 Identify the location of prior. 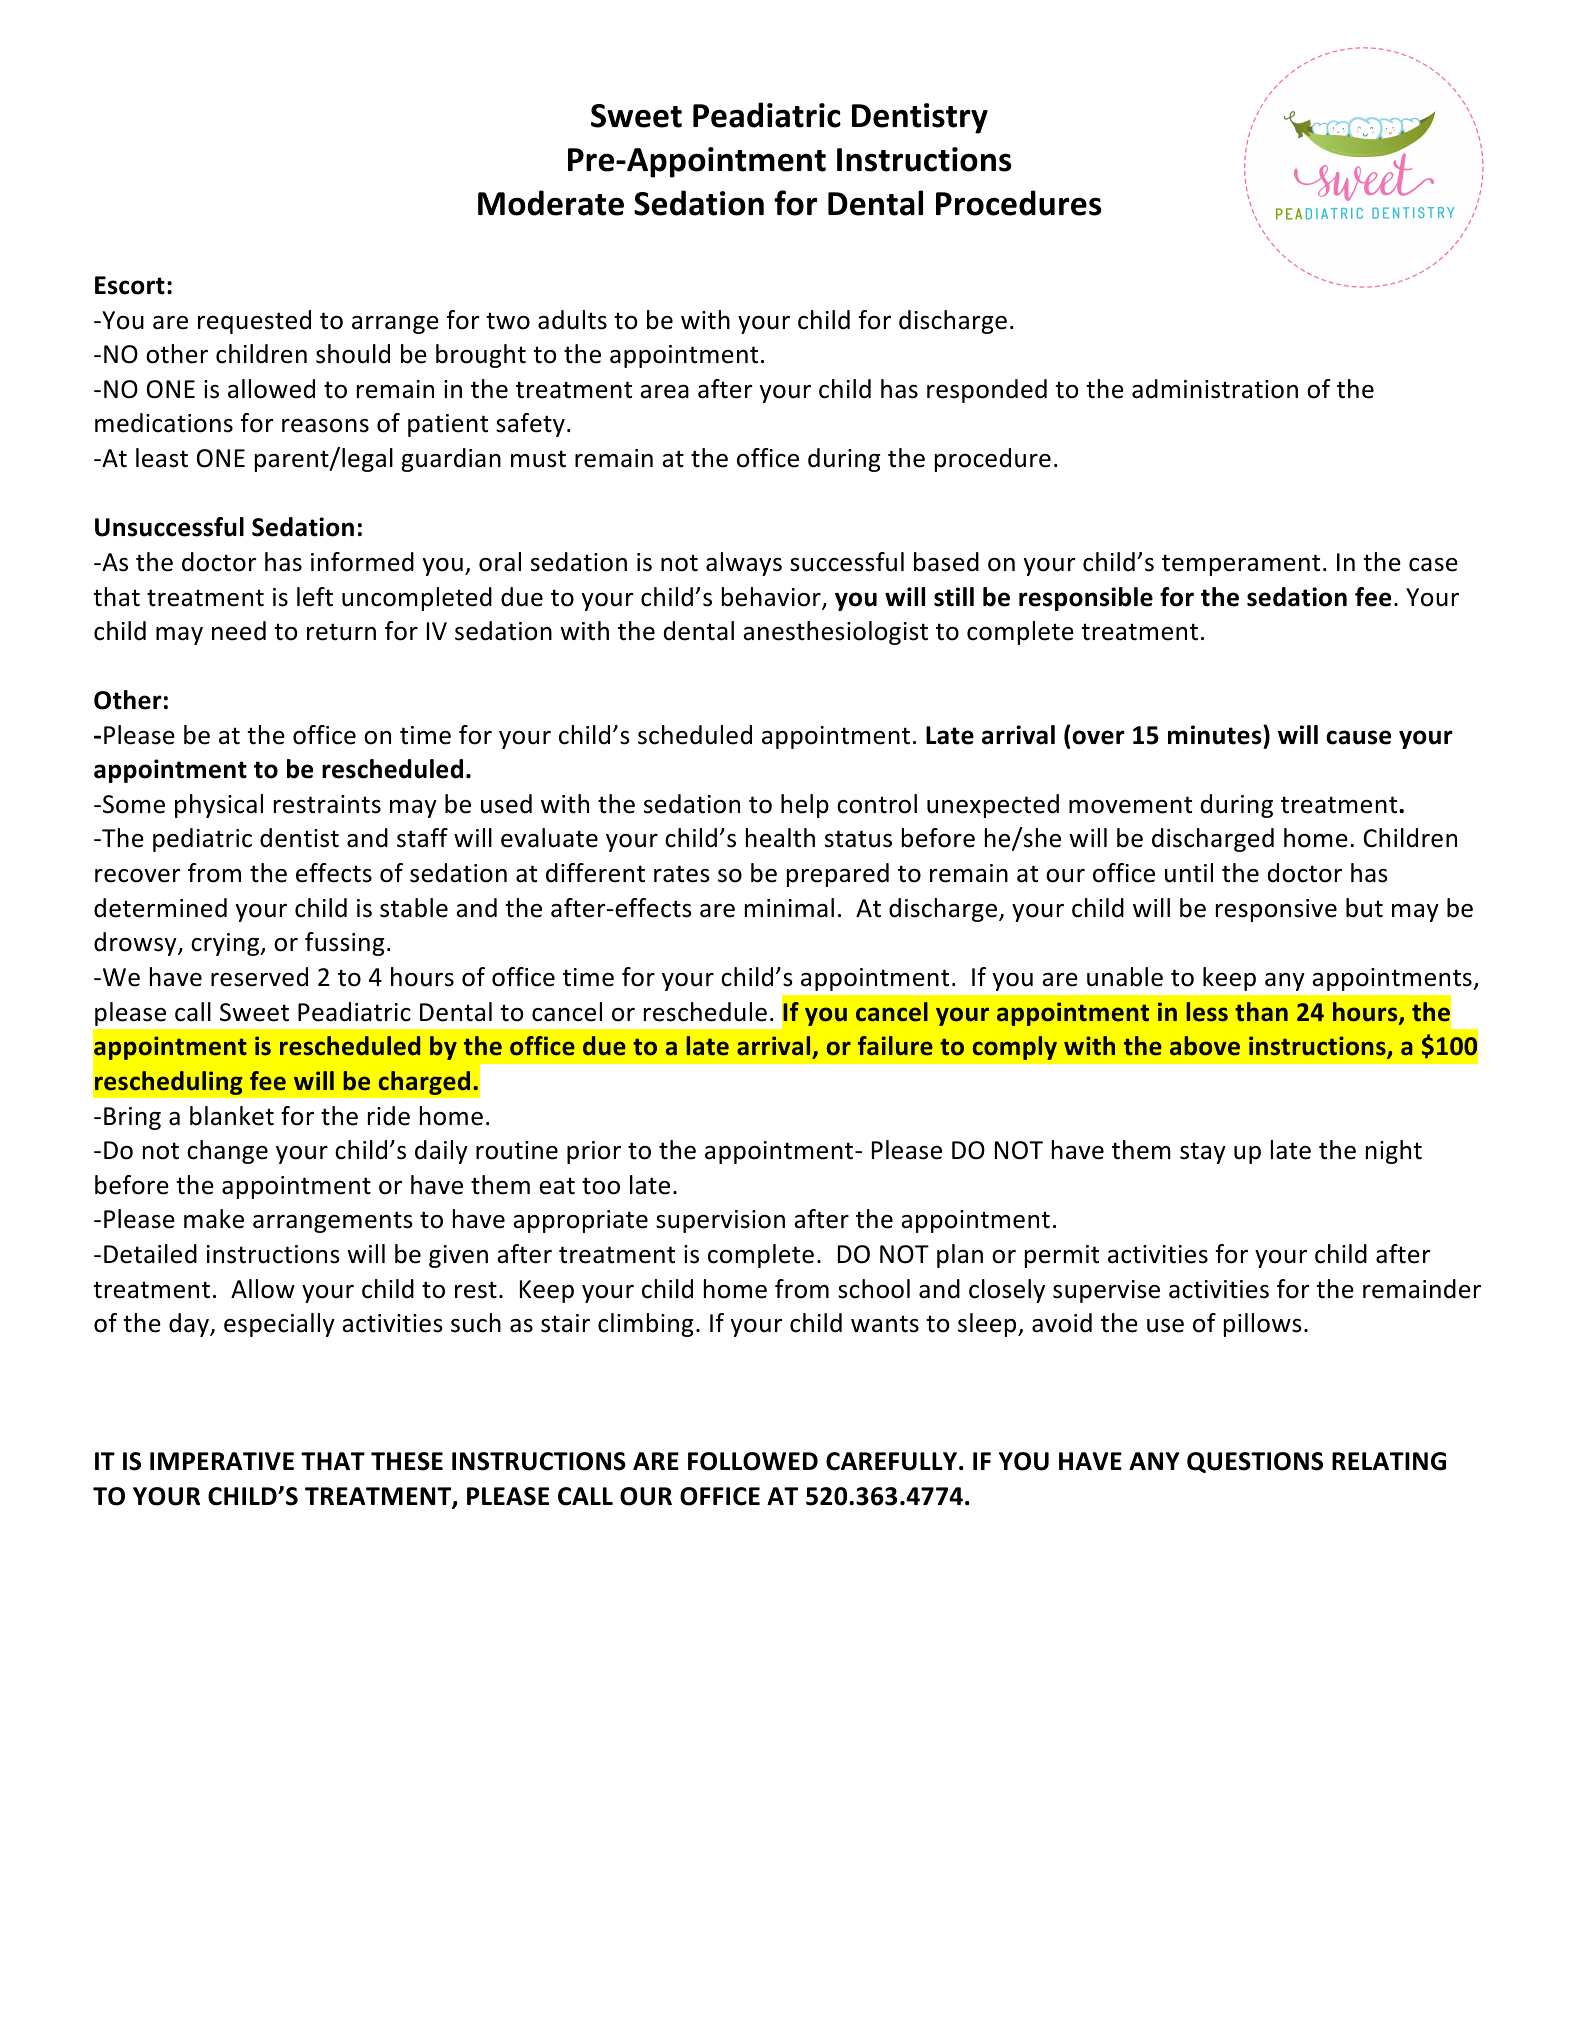
(594, 1152).
